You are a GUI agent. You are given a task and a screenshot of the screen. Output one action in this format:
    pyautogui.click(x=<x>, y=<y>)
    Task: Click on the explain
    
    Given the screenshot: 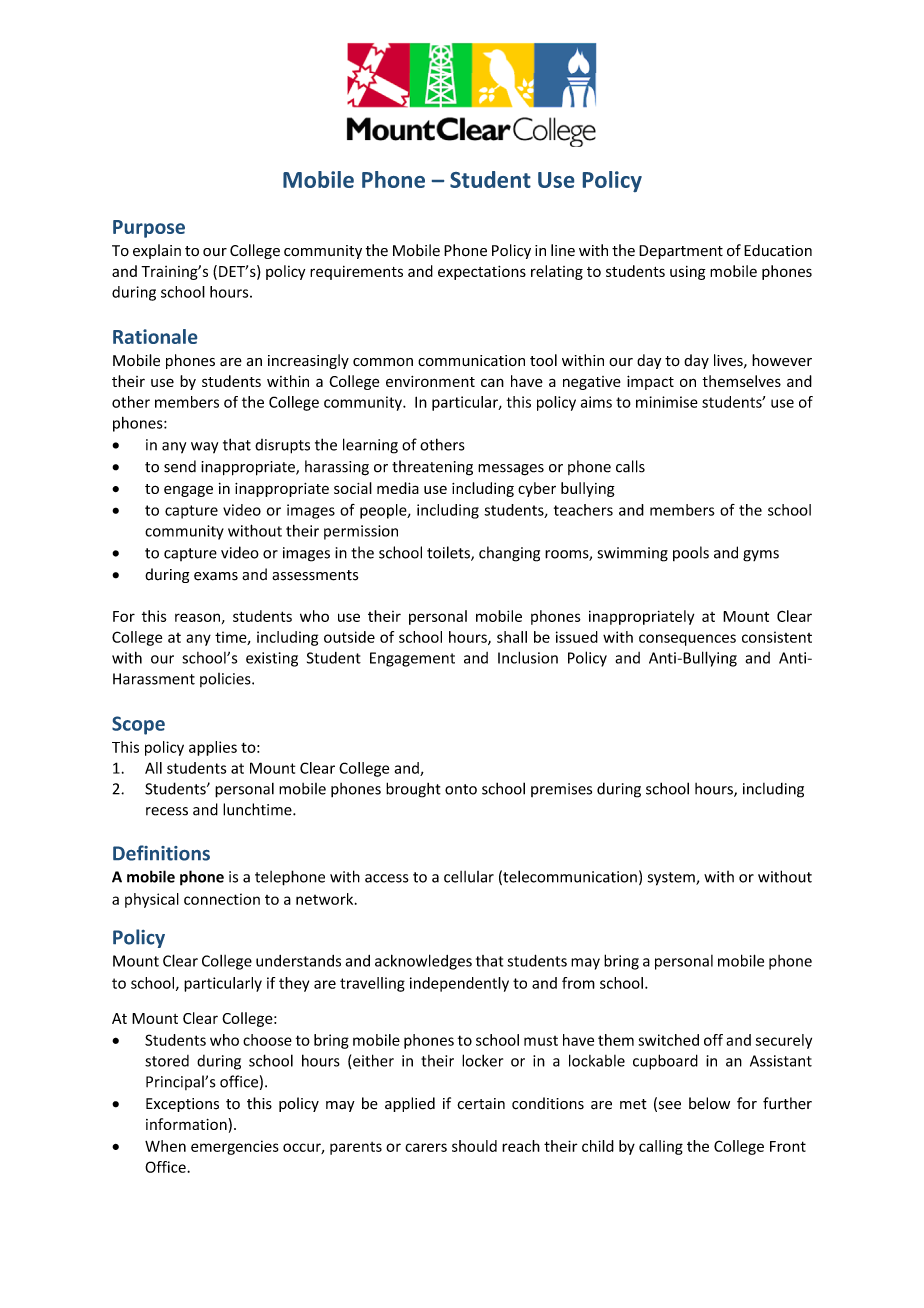 What is the action you would take?
    pyautogui.click(x=157, y=251)
